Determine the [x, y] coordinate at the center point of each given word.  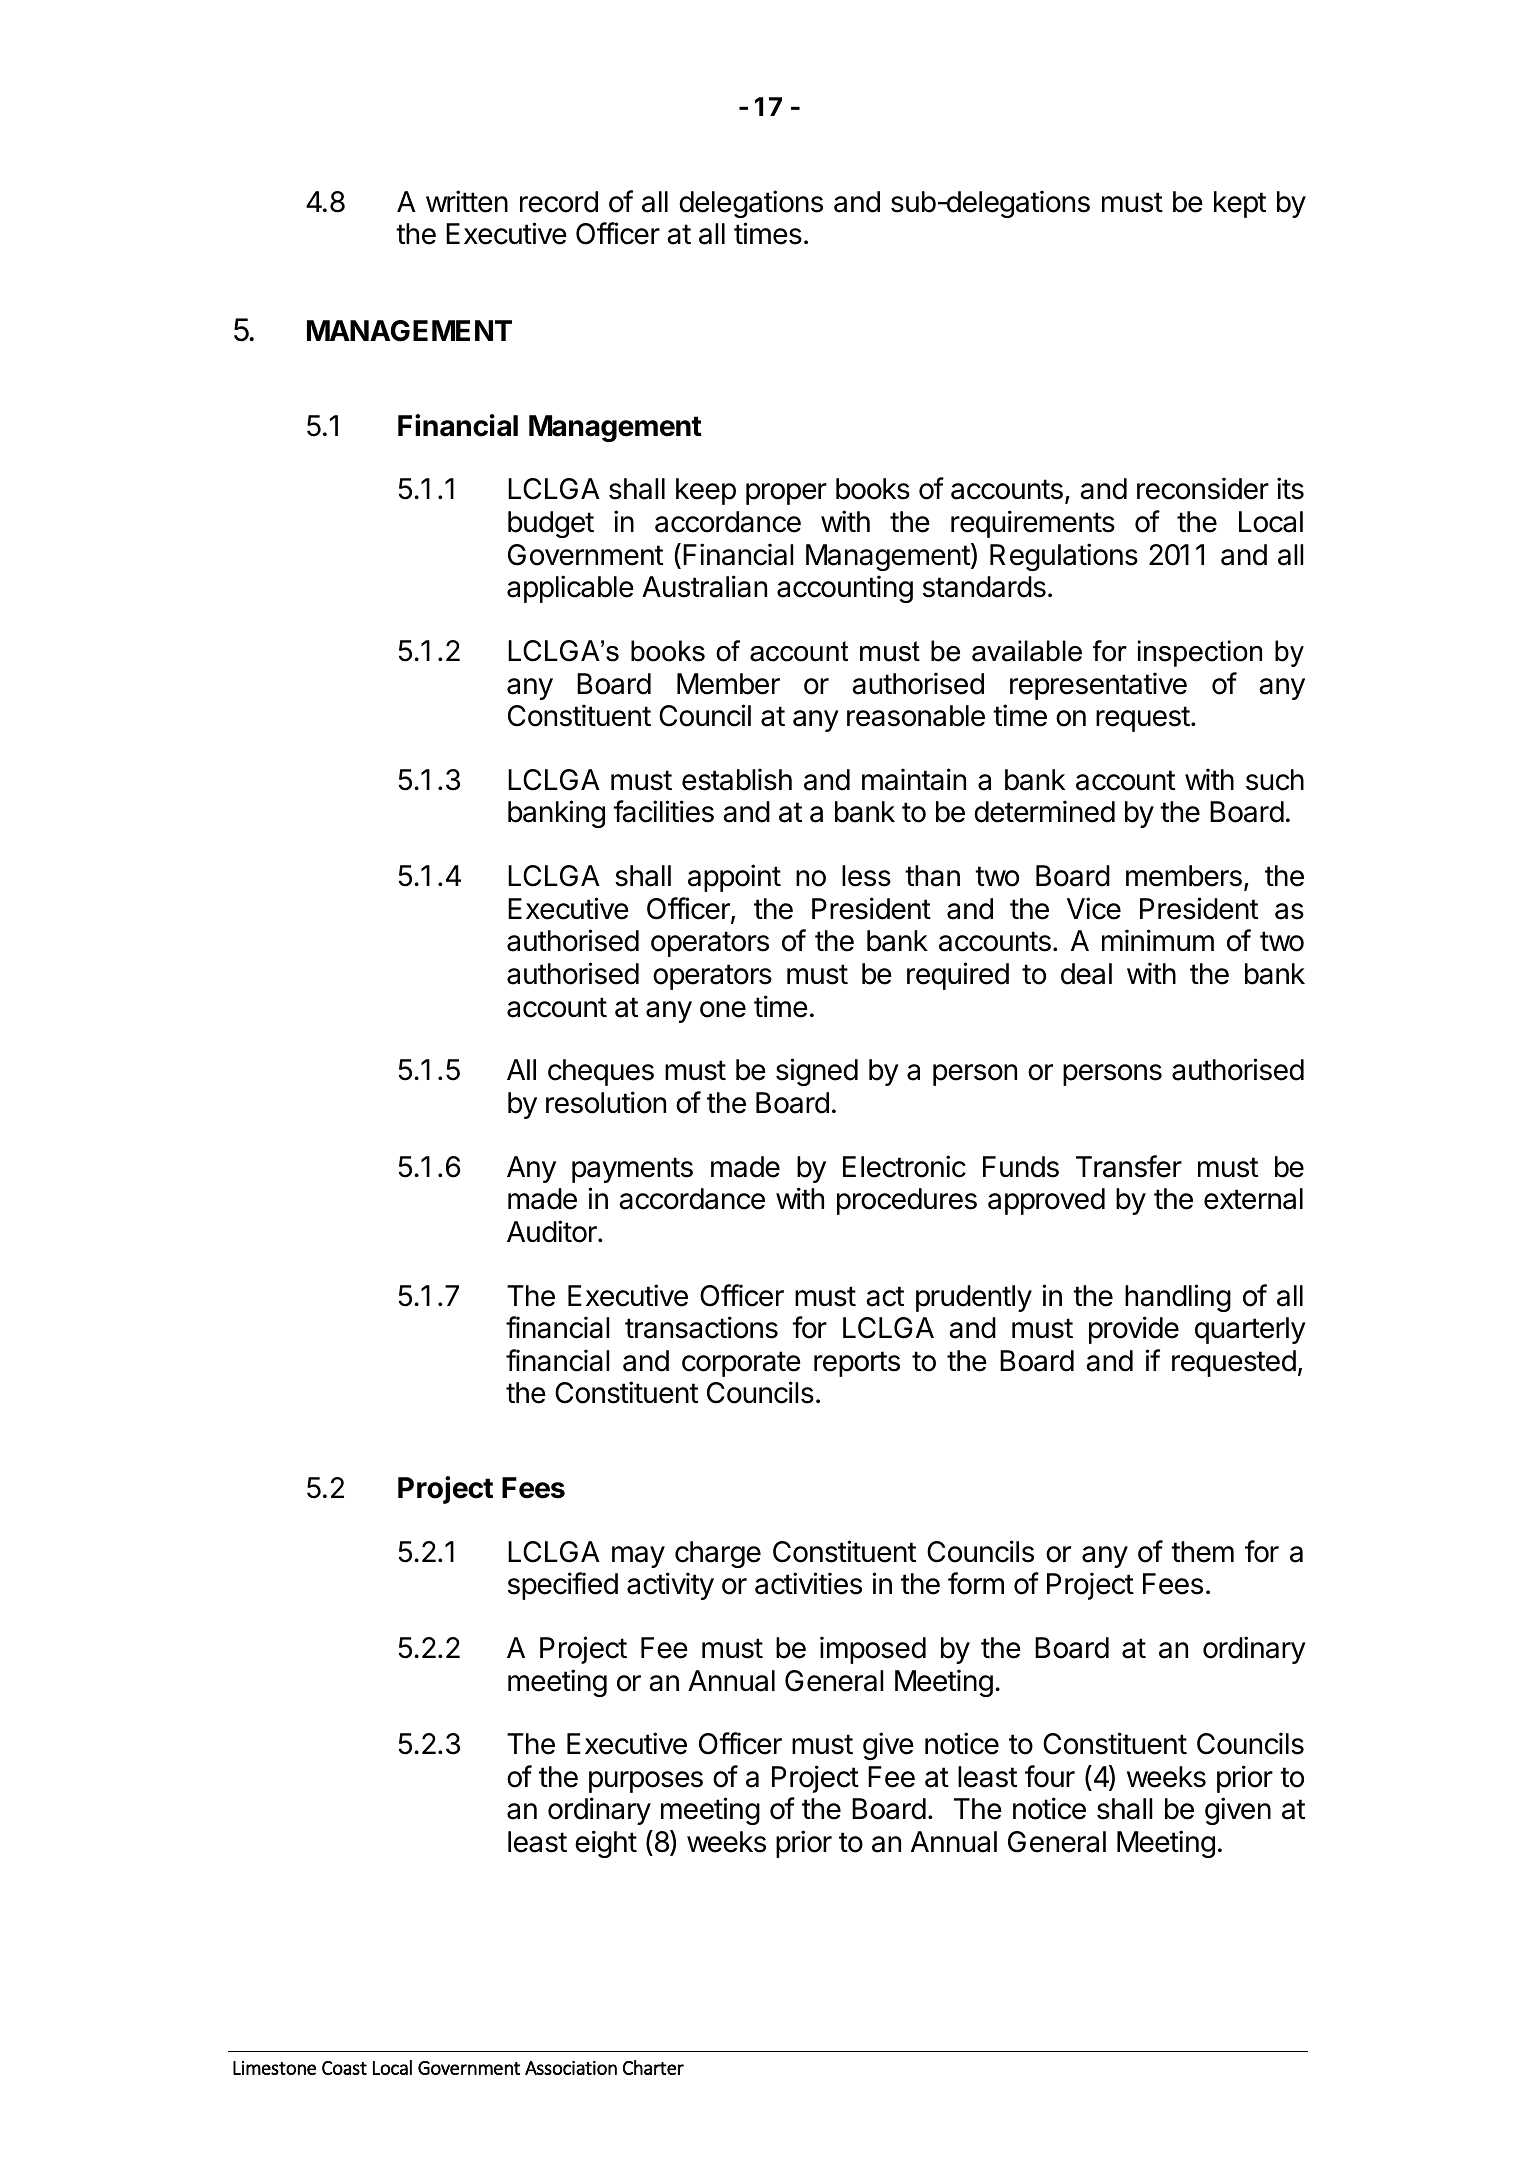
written [467, 201]
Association [571, 2068]
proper [786, 494]
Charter [653, 2067]
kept [1240, 204]
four [1050, 1776]
